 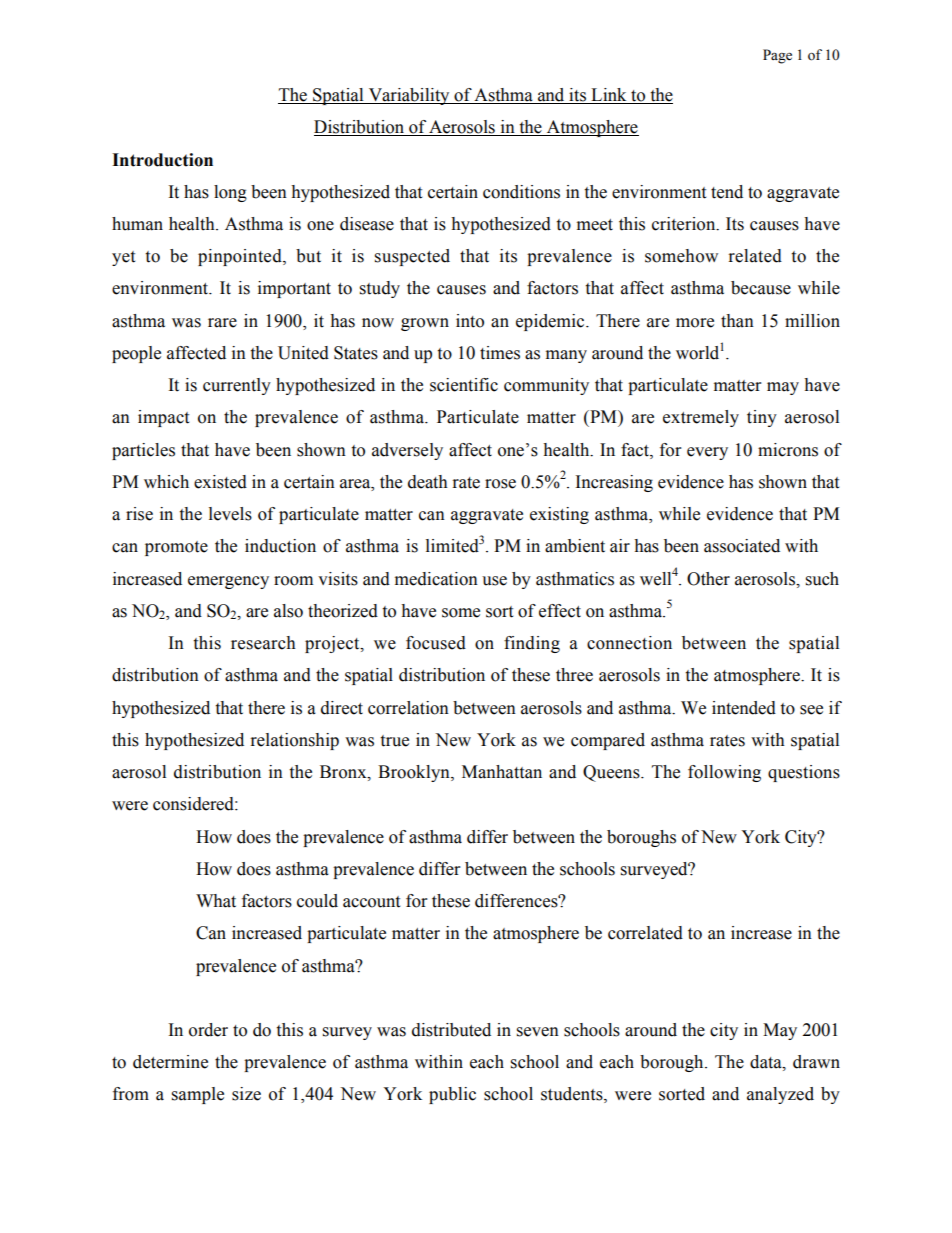 I want to click on analyzed, so click(x=780, y=1095).
